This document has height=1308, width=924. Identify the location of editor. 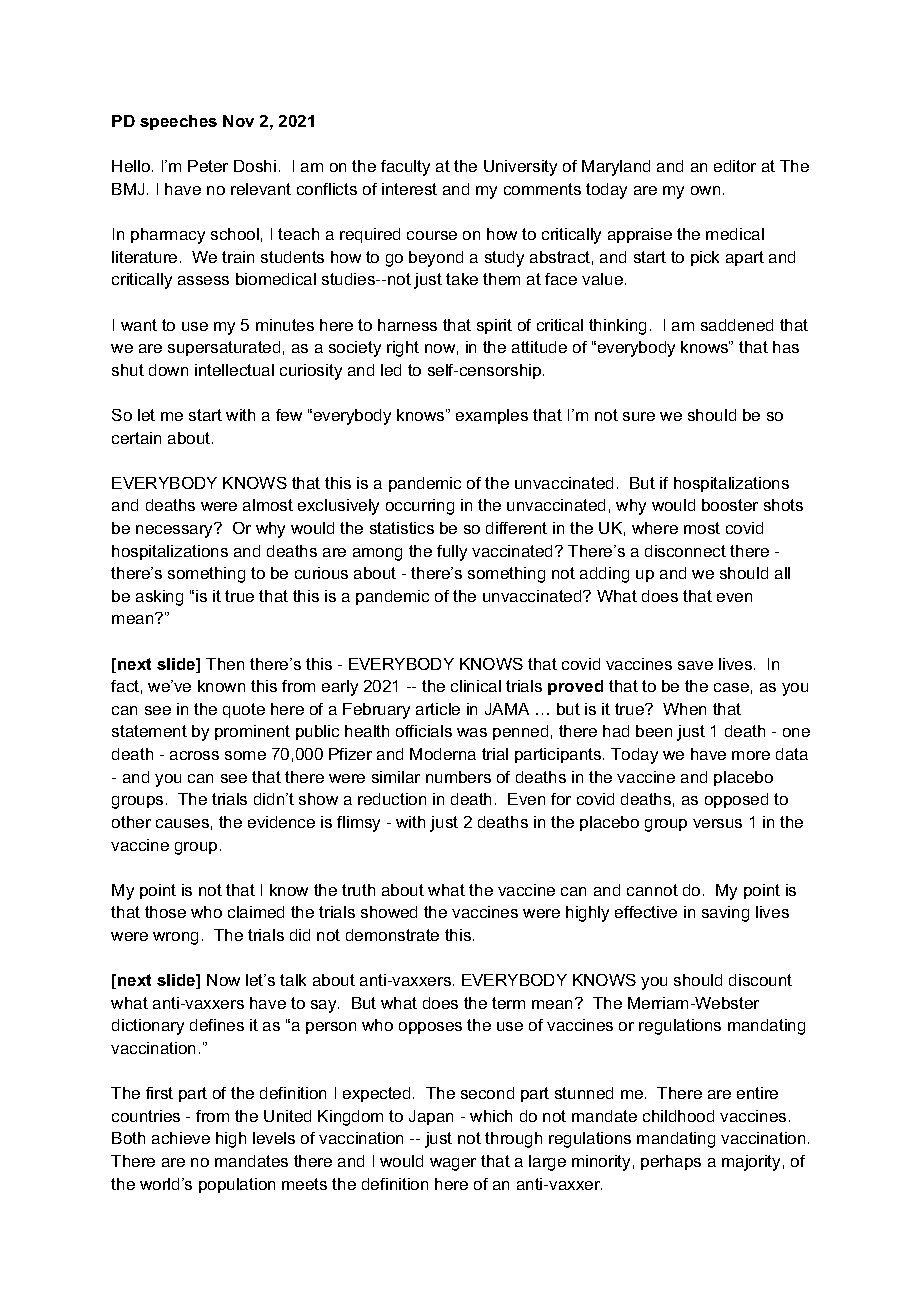
(735, 166).
